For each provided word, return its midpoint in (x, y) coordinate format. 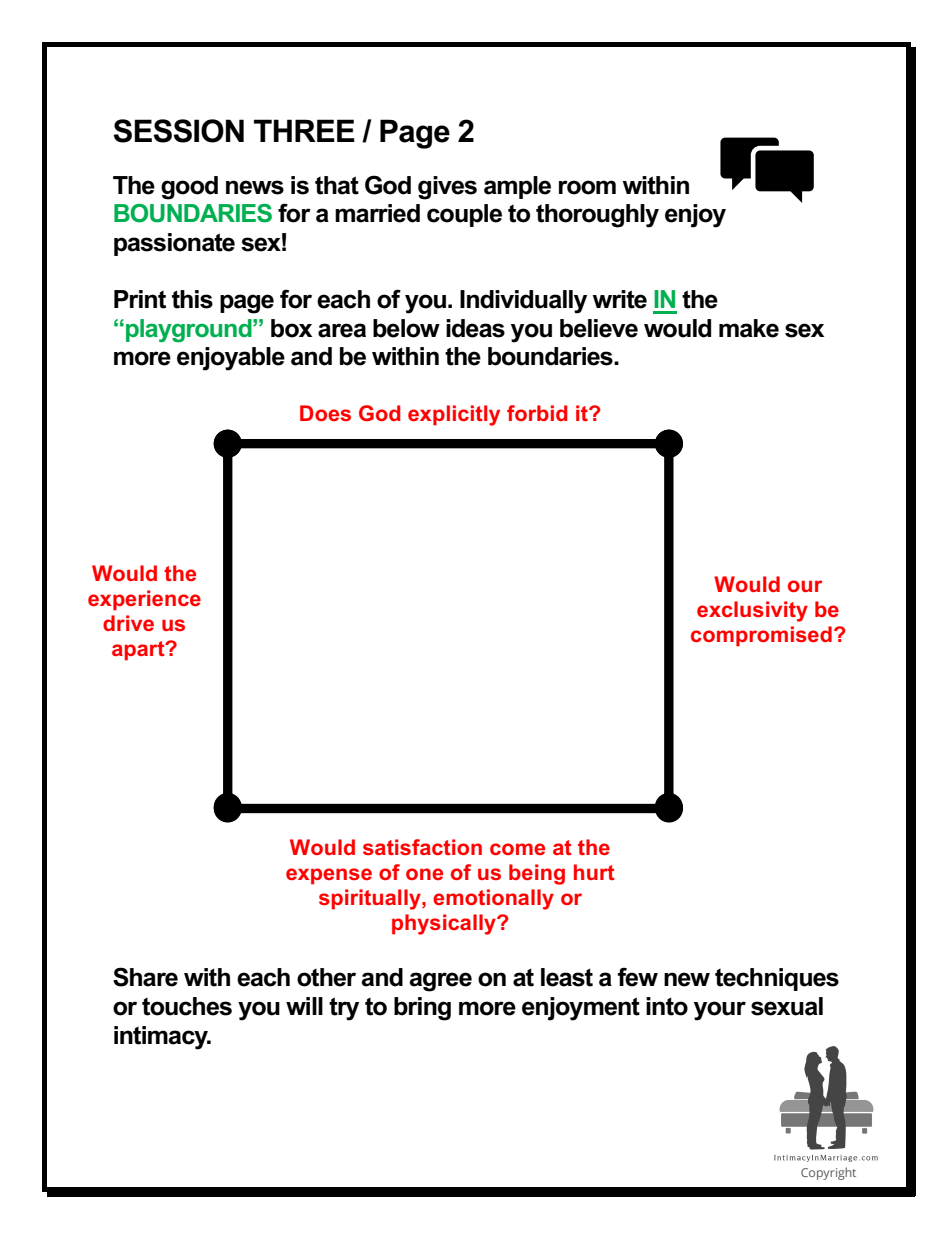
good (189, 188)
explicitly (454, 415)
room (587, 187)
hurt (594, 872)
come (517, 849)
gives (447, 188)
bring (422, 1009)
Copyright (828, 1173)
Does (325, 413)
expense (329, 876)
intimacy (162, 1038)
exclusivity (752, 611)
